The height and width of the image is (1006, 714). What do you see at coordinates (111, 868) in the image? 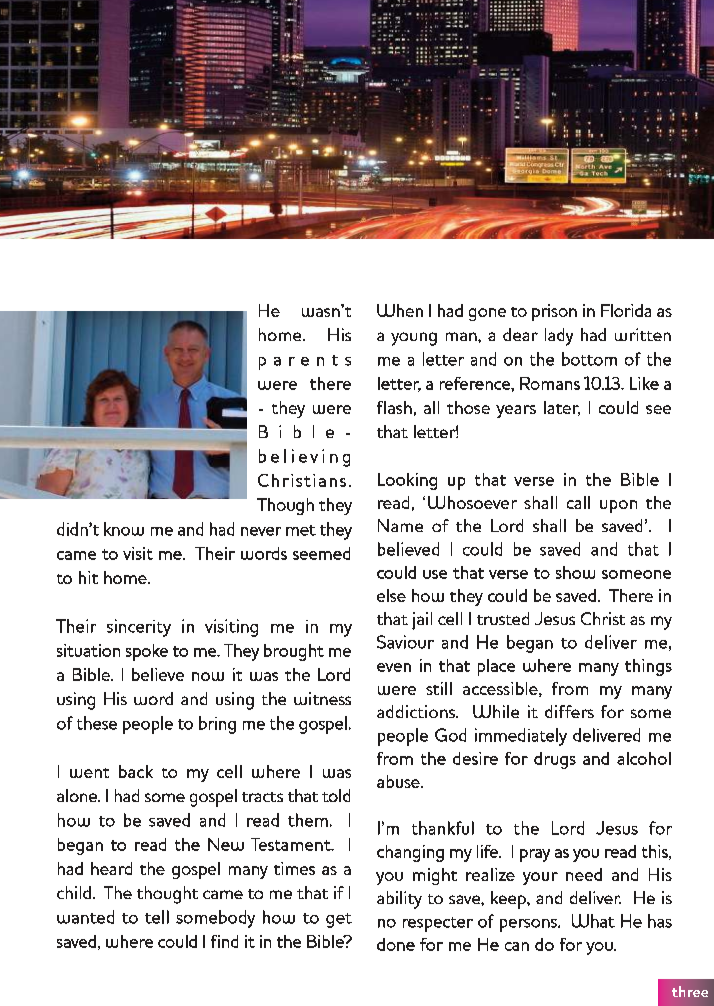
I see `heard` at bounding box center [111, 868].
